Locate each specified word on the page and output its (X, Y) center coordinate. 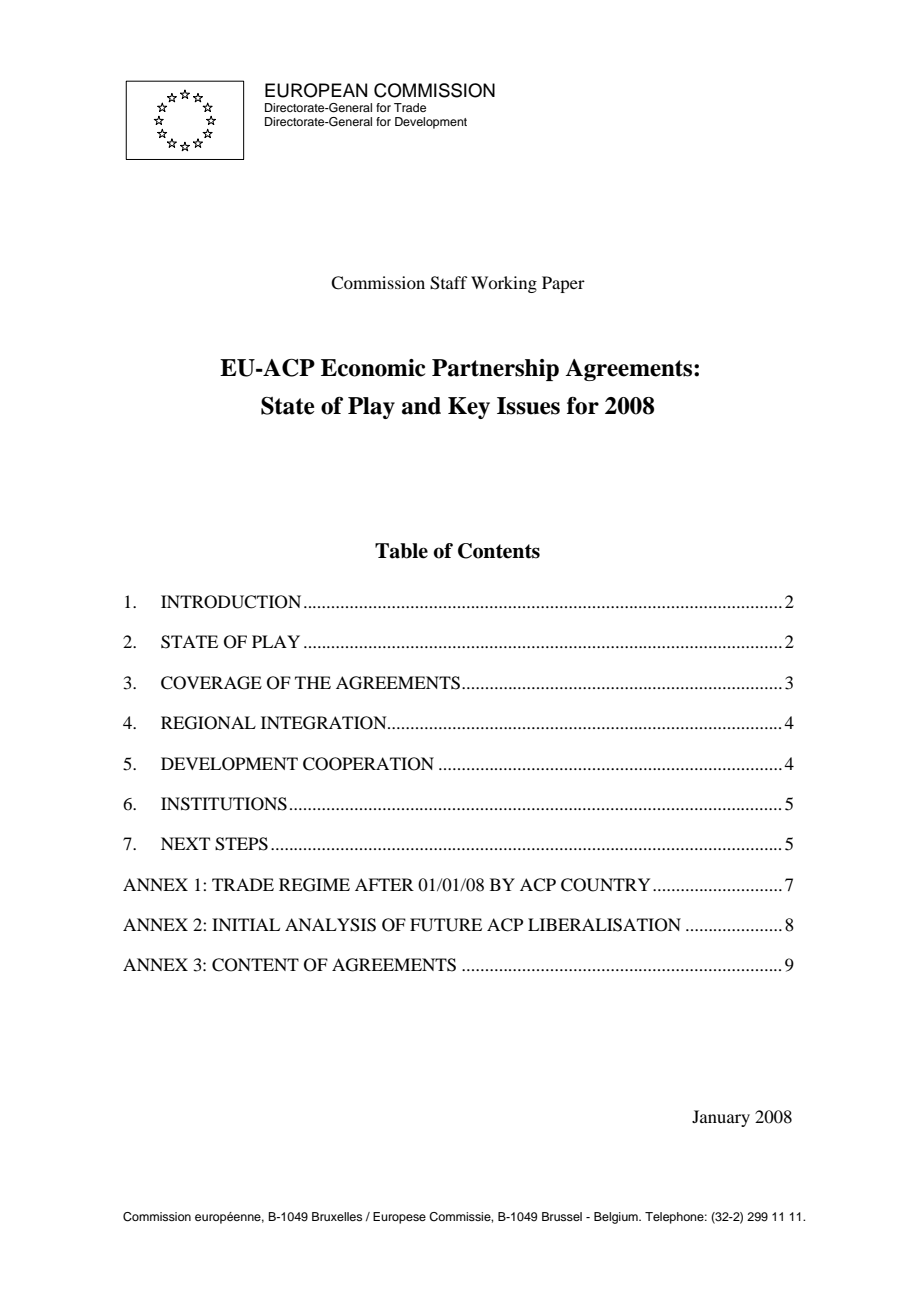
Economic (373, 368)
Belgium (617, 1218)
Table (401, 551)
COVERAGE (211, 683)
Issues (528, 406)
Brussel (562, 1216)
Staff (448, 283)
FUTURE (446, 925)
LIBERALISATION (604, 925)
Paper (563, 284)
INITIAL (246, 924)
